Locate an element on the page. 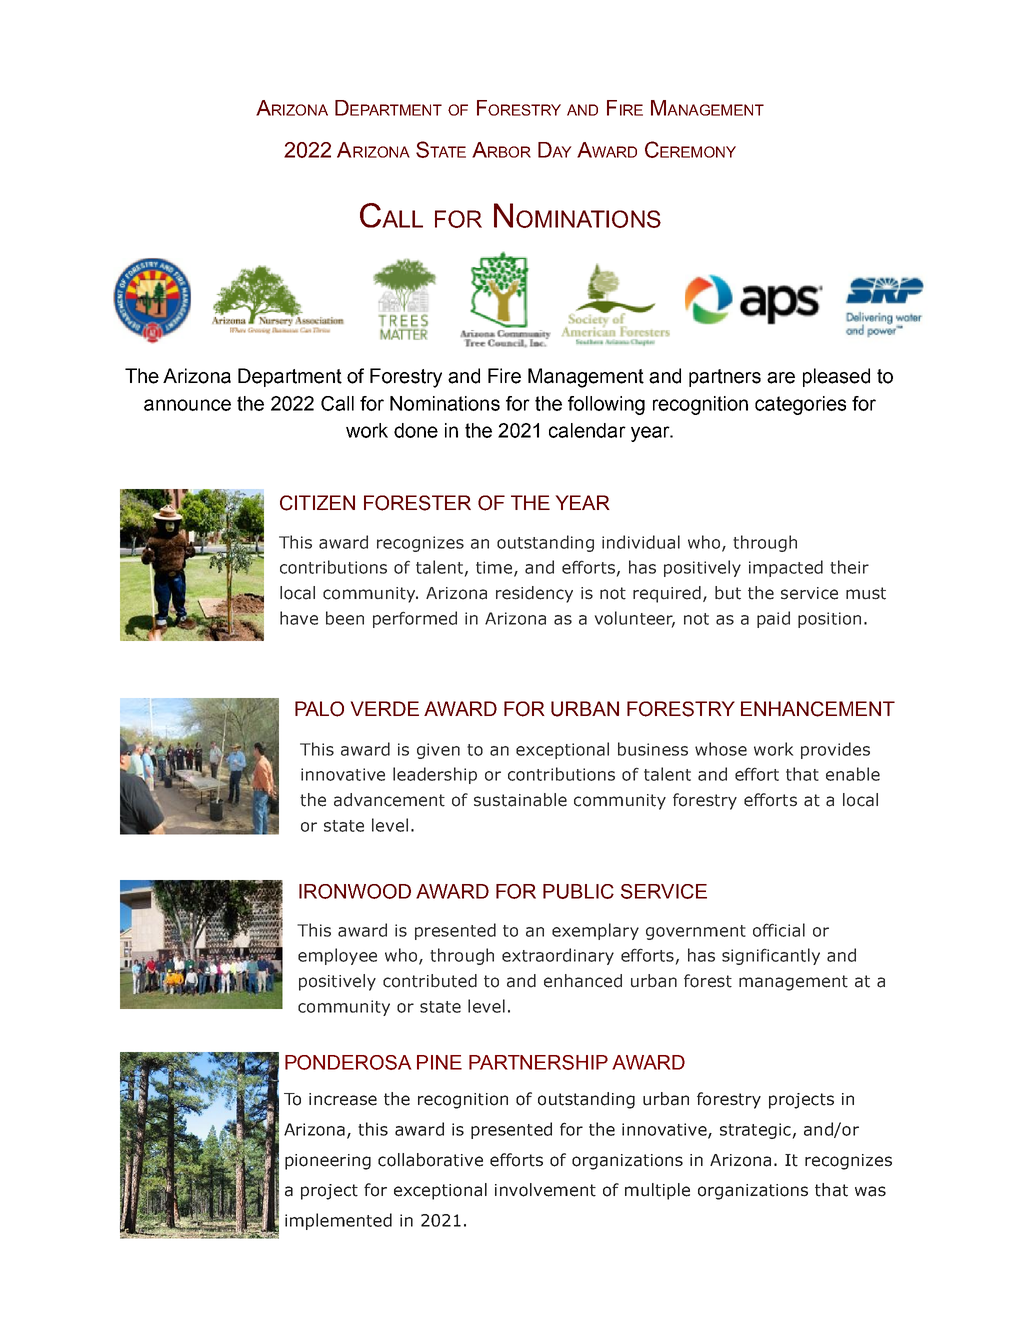 The image size is (1020, 1320). categories is located at coordinates (800, 405).
